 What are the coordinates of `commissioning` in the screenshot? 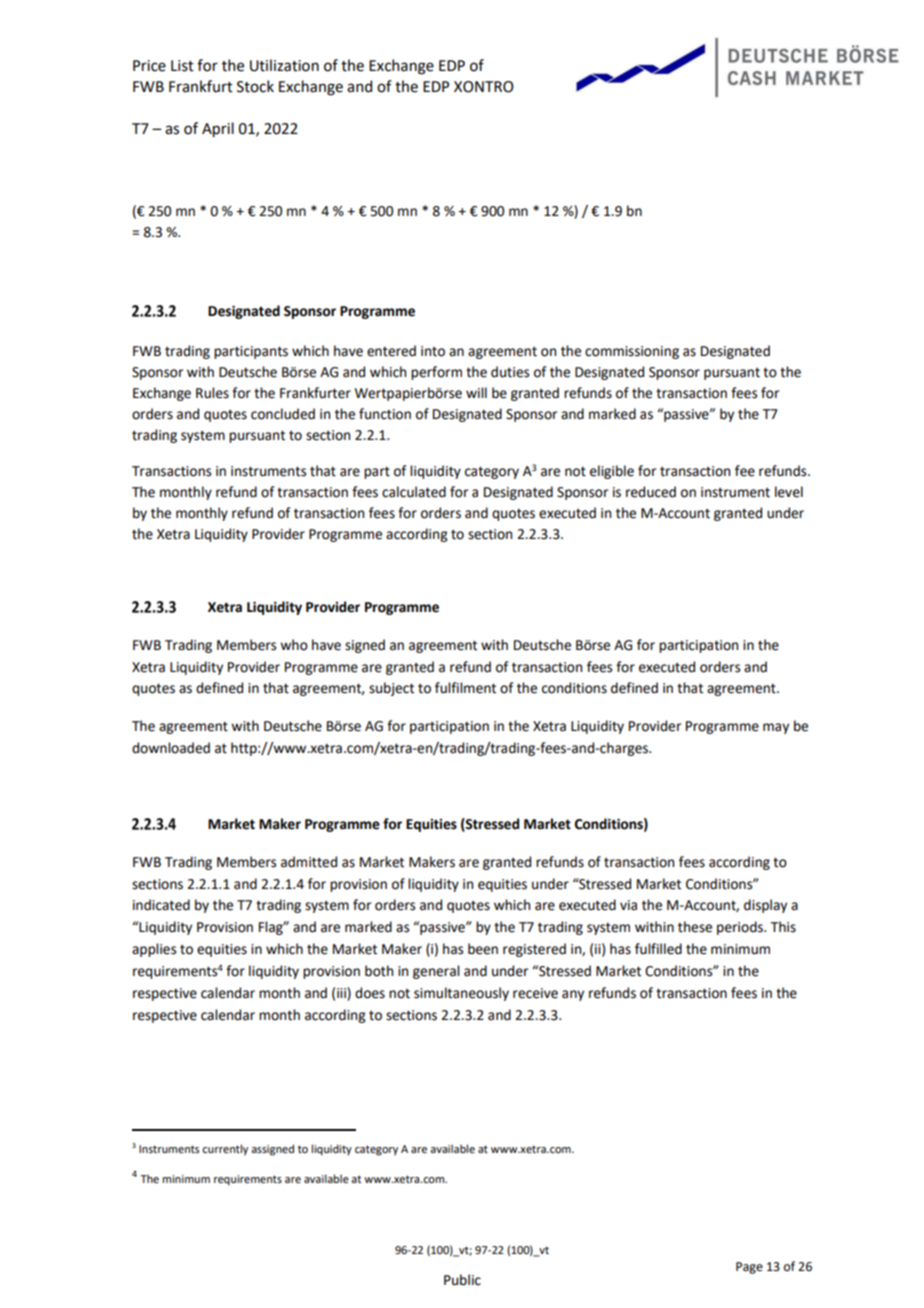 It's located at (632, 352).
